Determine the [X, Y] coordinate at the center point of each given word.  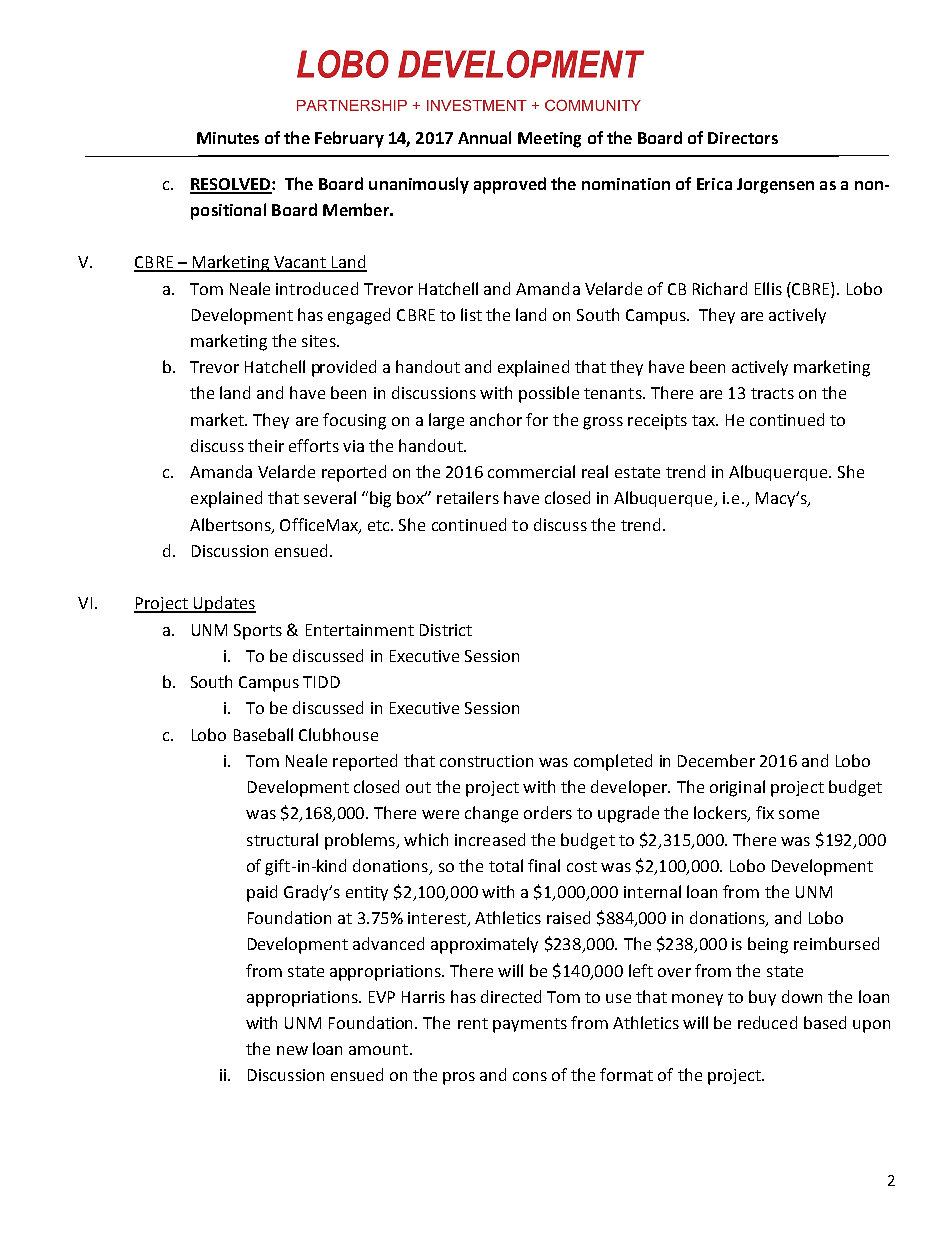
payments [530, 1025]
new [292, 1050]
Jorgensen [775, 186]
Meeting [549, 140]
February [349, 139]
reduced [767, 1022]
